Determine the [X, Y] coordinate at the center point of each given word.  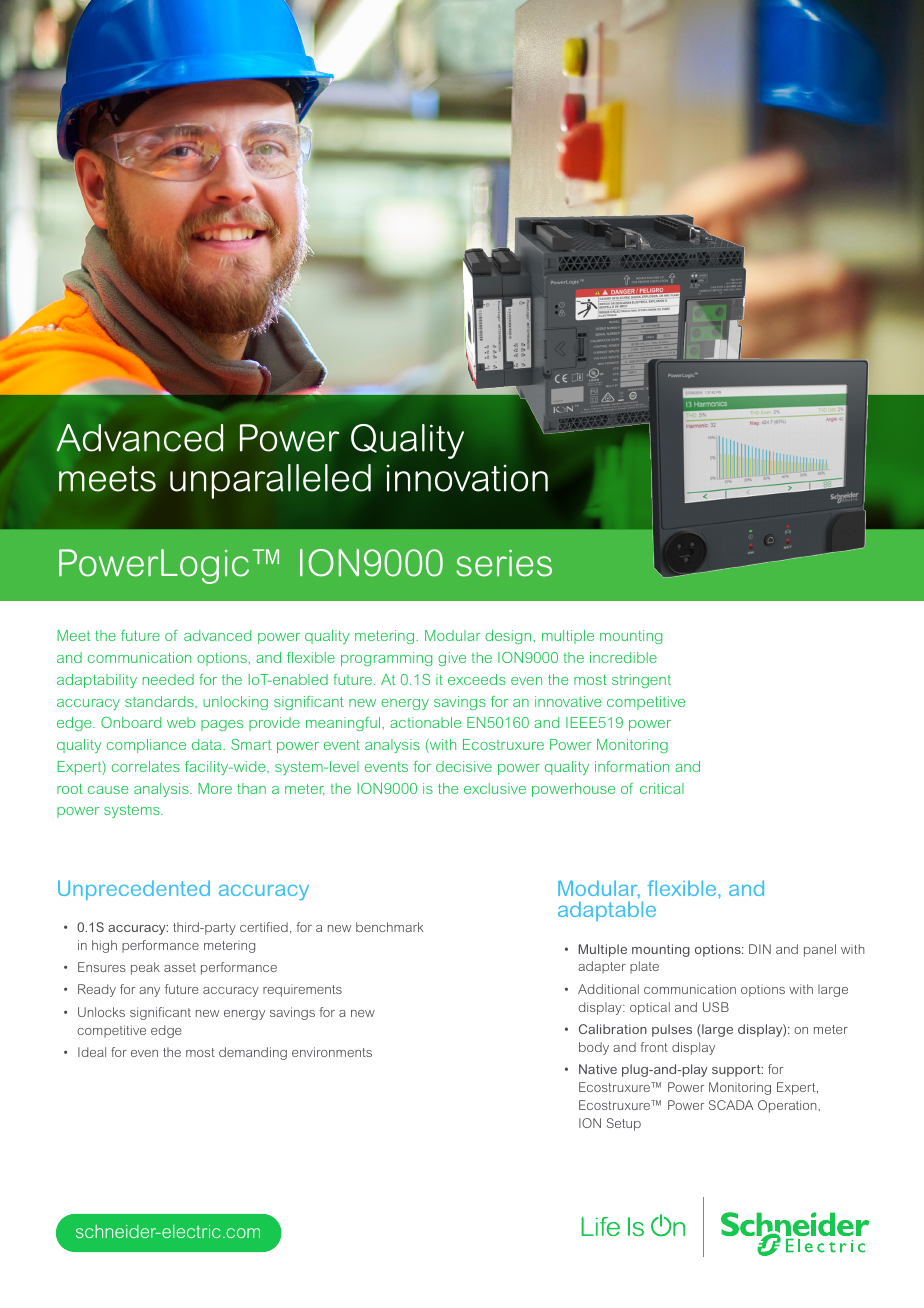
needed [168, 679]
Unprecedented [134, 890]
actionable [425, 722]
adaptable [607, 911]
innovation [467, 478]
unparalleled [270, 481]
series [504, 563]
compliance [146, 746]
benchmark [389, 927]
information [632, 766]
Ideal [92, 1052]
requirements [302, 991]
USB [716, 1007]
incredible [623, 657]
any [149, 992]
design [509, 637]
